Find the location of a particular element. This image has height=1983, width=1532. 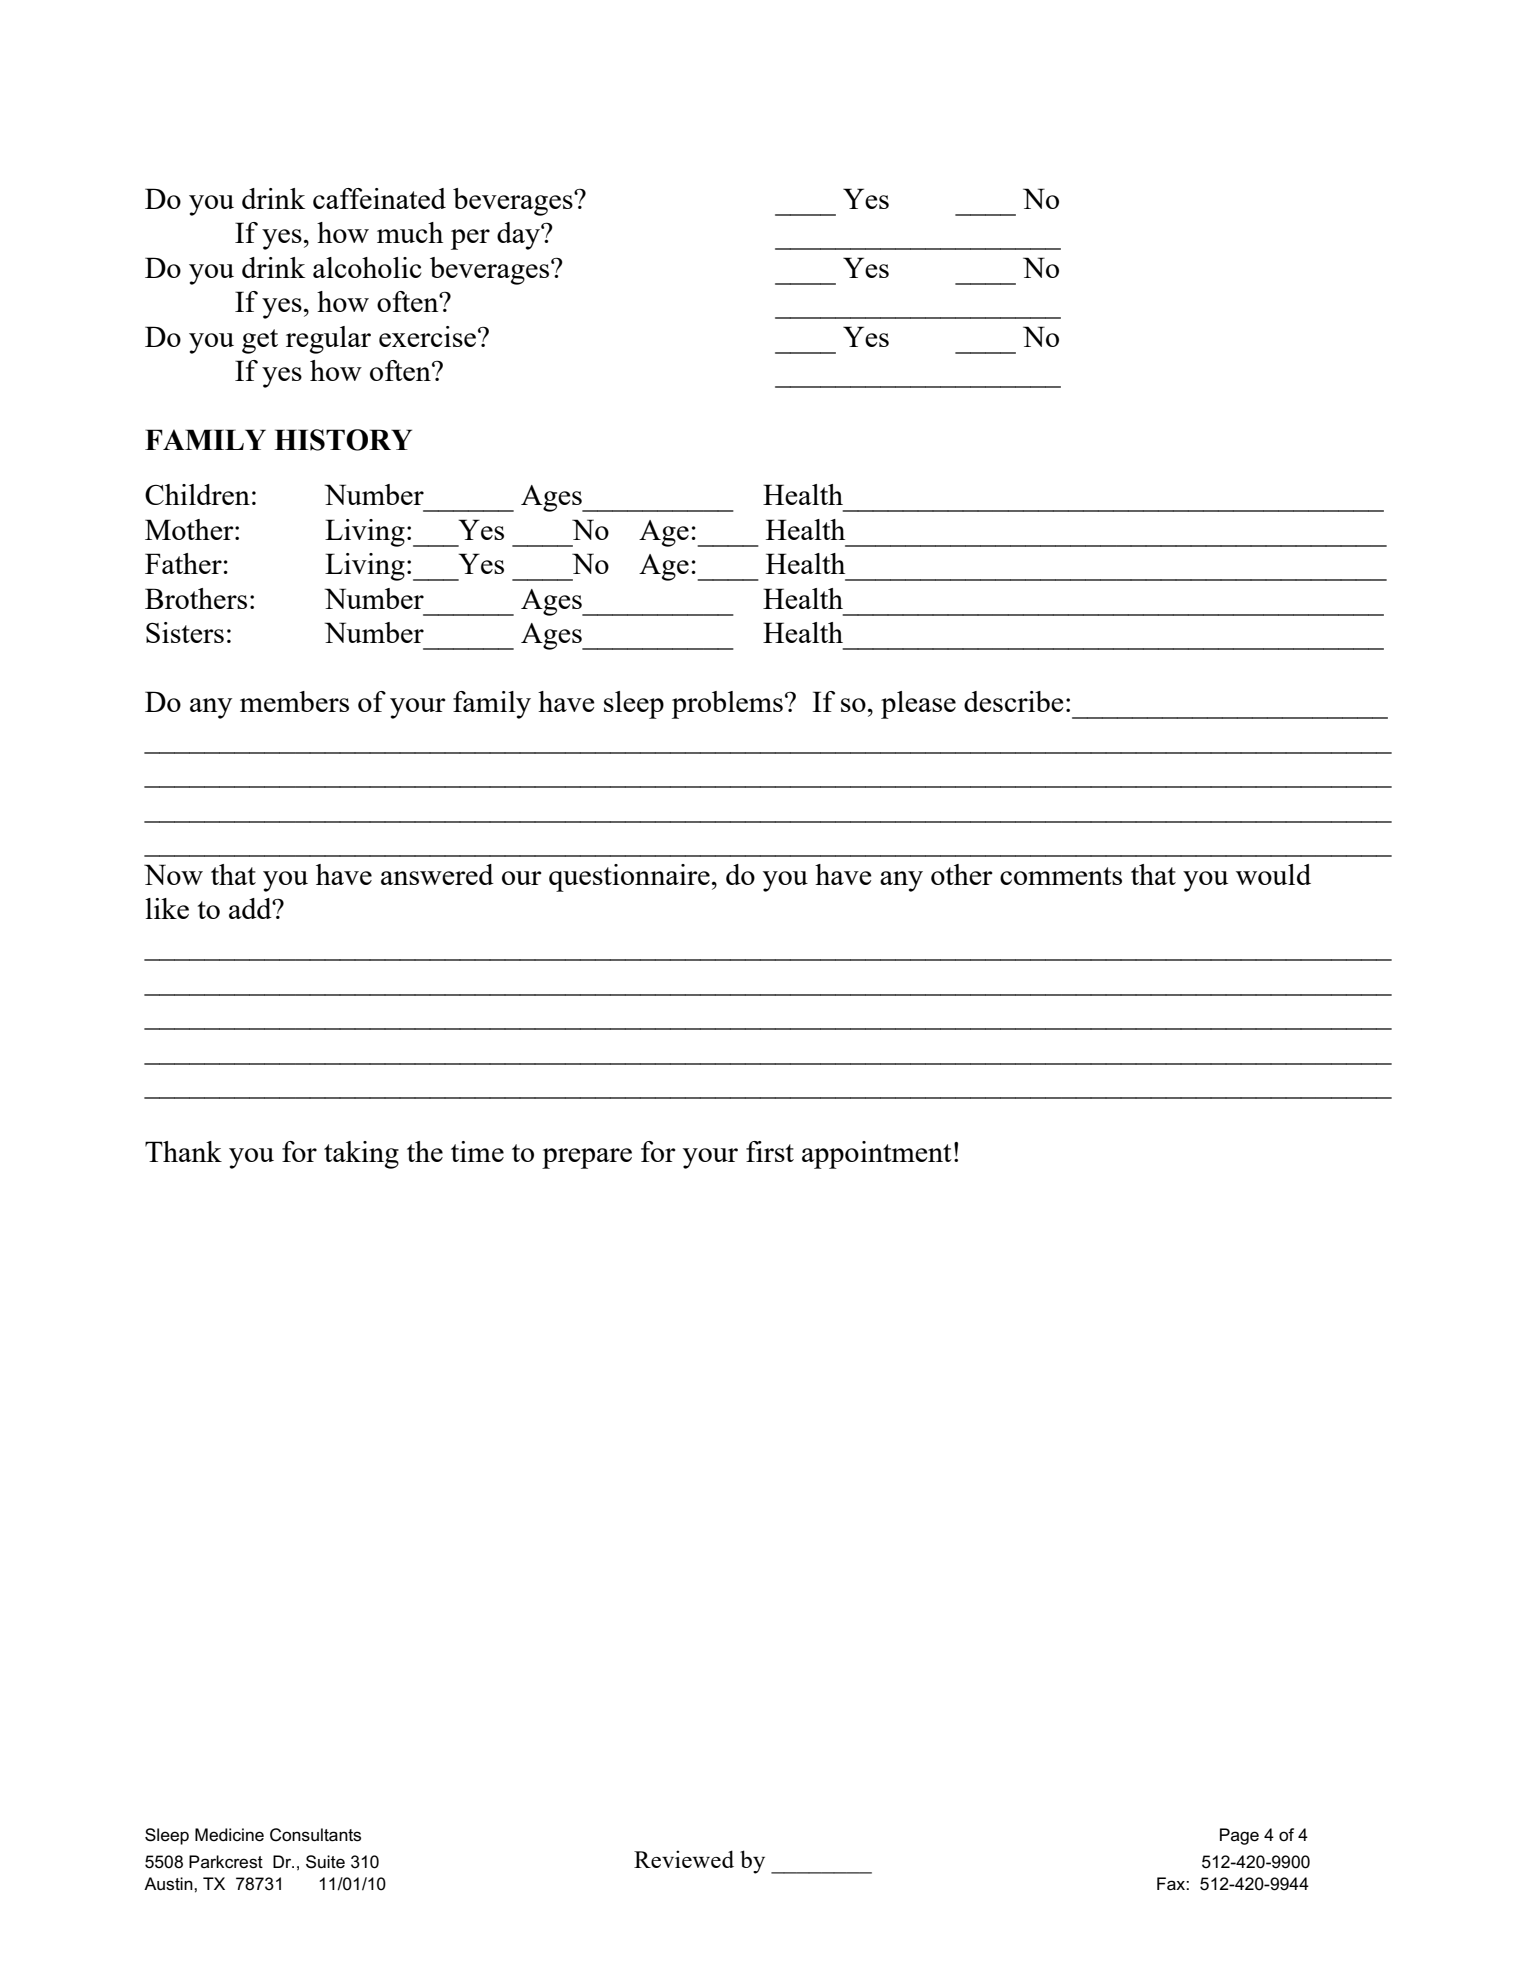

members is located at coordinates (294, 701).
